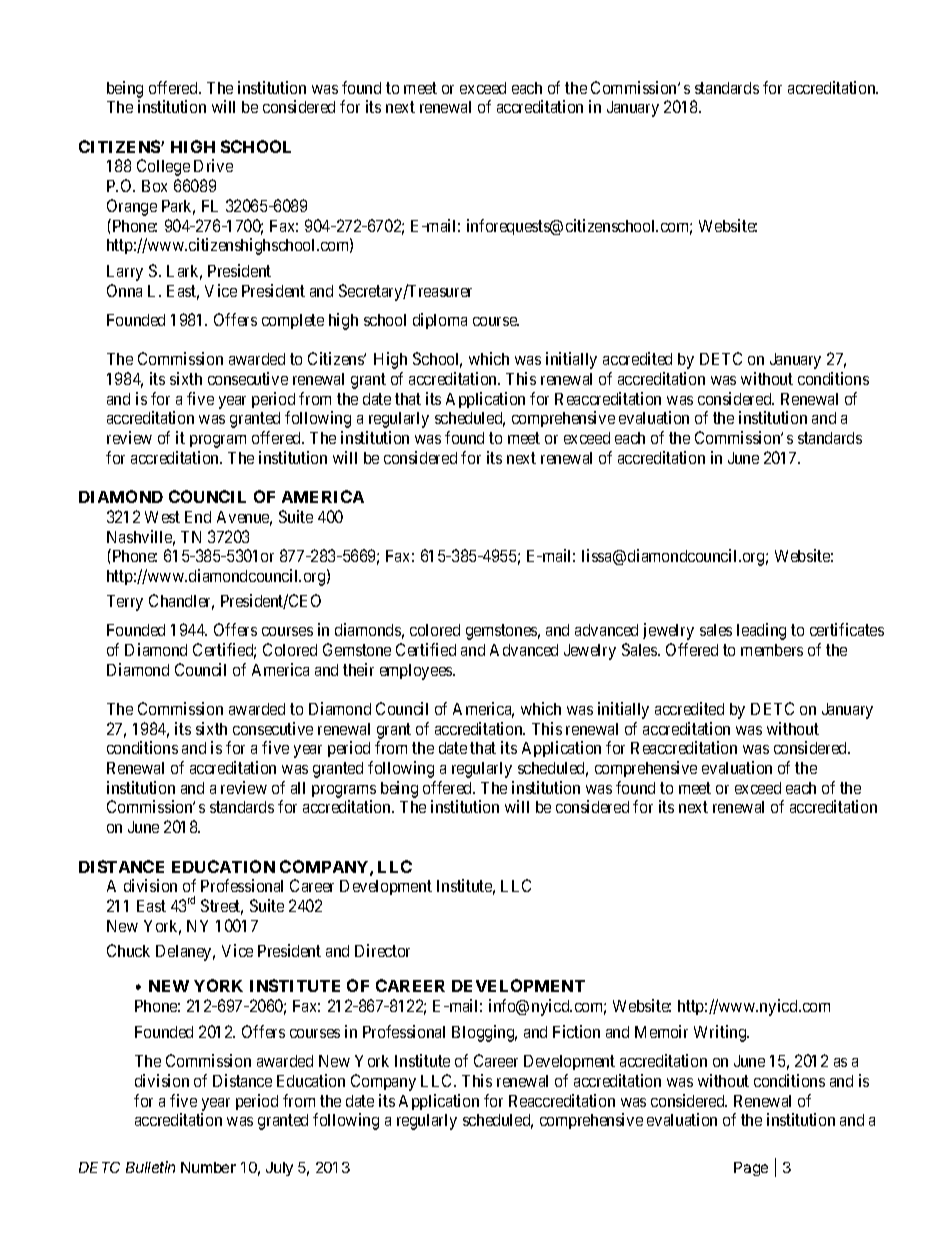 The width and height of the screenshot is (952, 1233). I want to click on complete, so click(293, 321).
